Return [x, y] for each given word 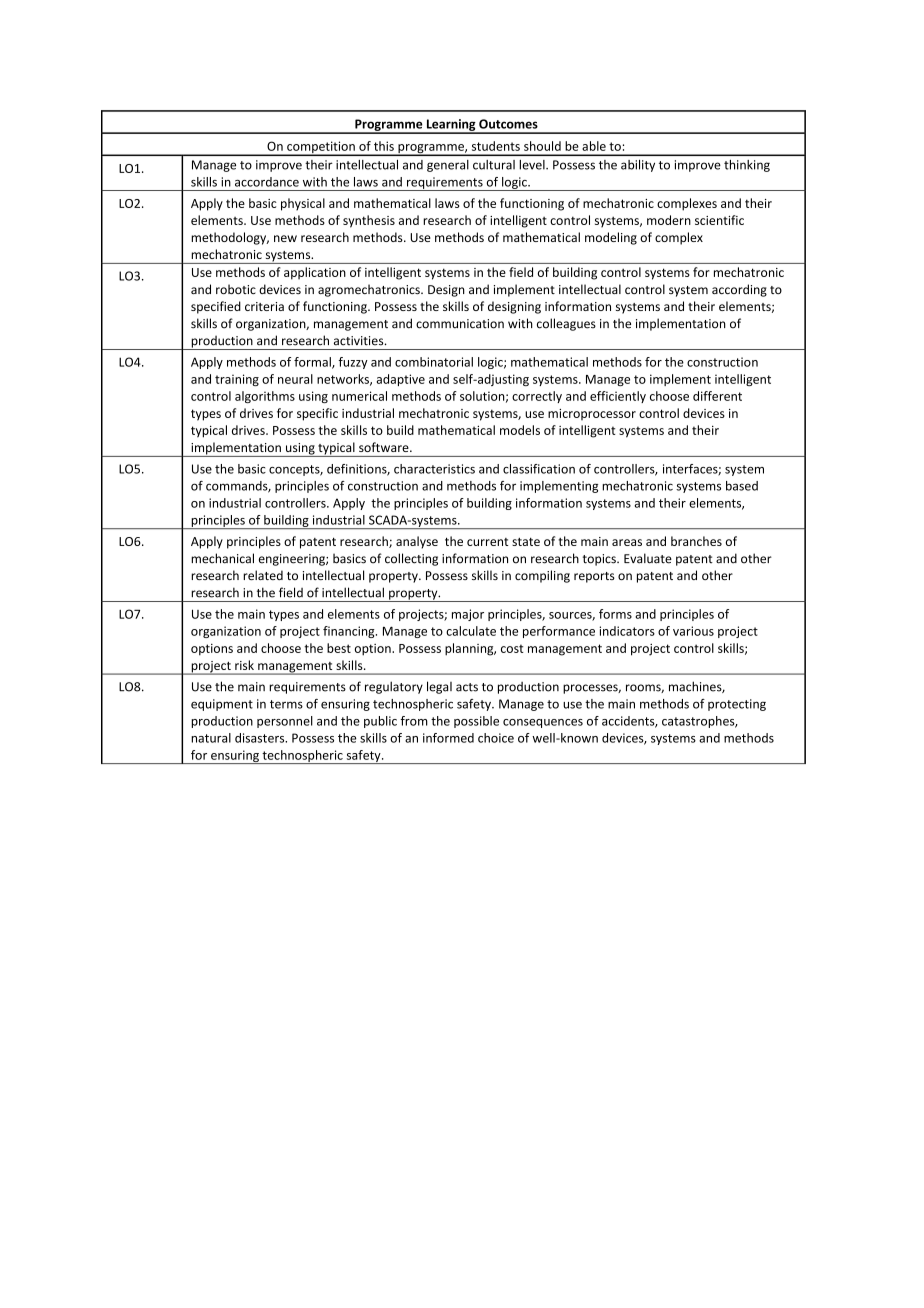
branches [696, 541]
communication [460, 324]
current [487, 542]
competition [321, 148]
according [739, 290]
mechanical [222, 558]
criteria [264, 306]
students [496, 146]
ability [638, 166]
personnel [285, 722]
